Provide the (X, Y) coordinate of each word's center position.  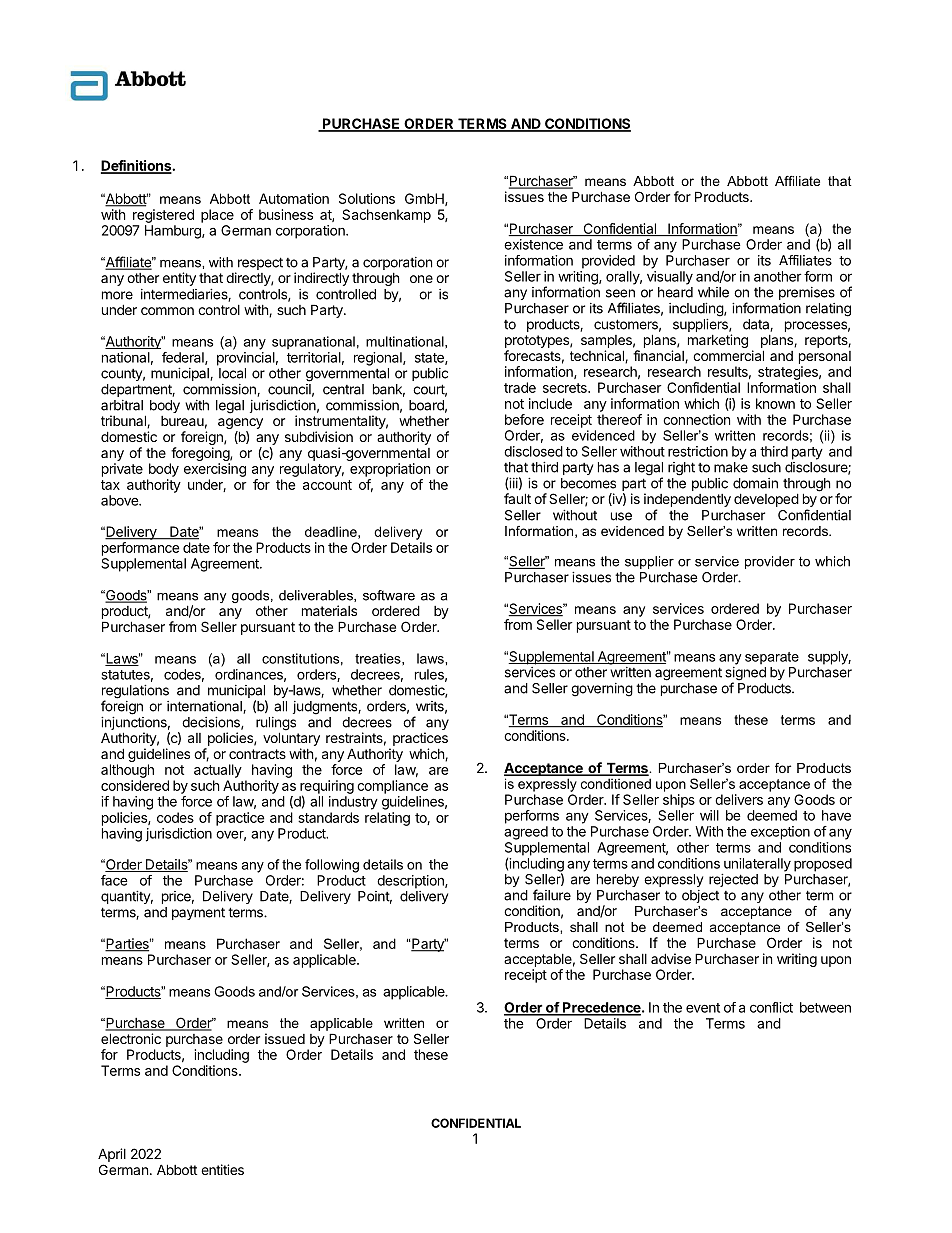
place (217, 216)
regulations (135, 693)
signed (745, 675)
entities (222, 1169)
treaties (379, 658)
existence (533, 244)
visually (670, 278)
